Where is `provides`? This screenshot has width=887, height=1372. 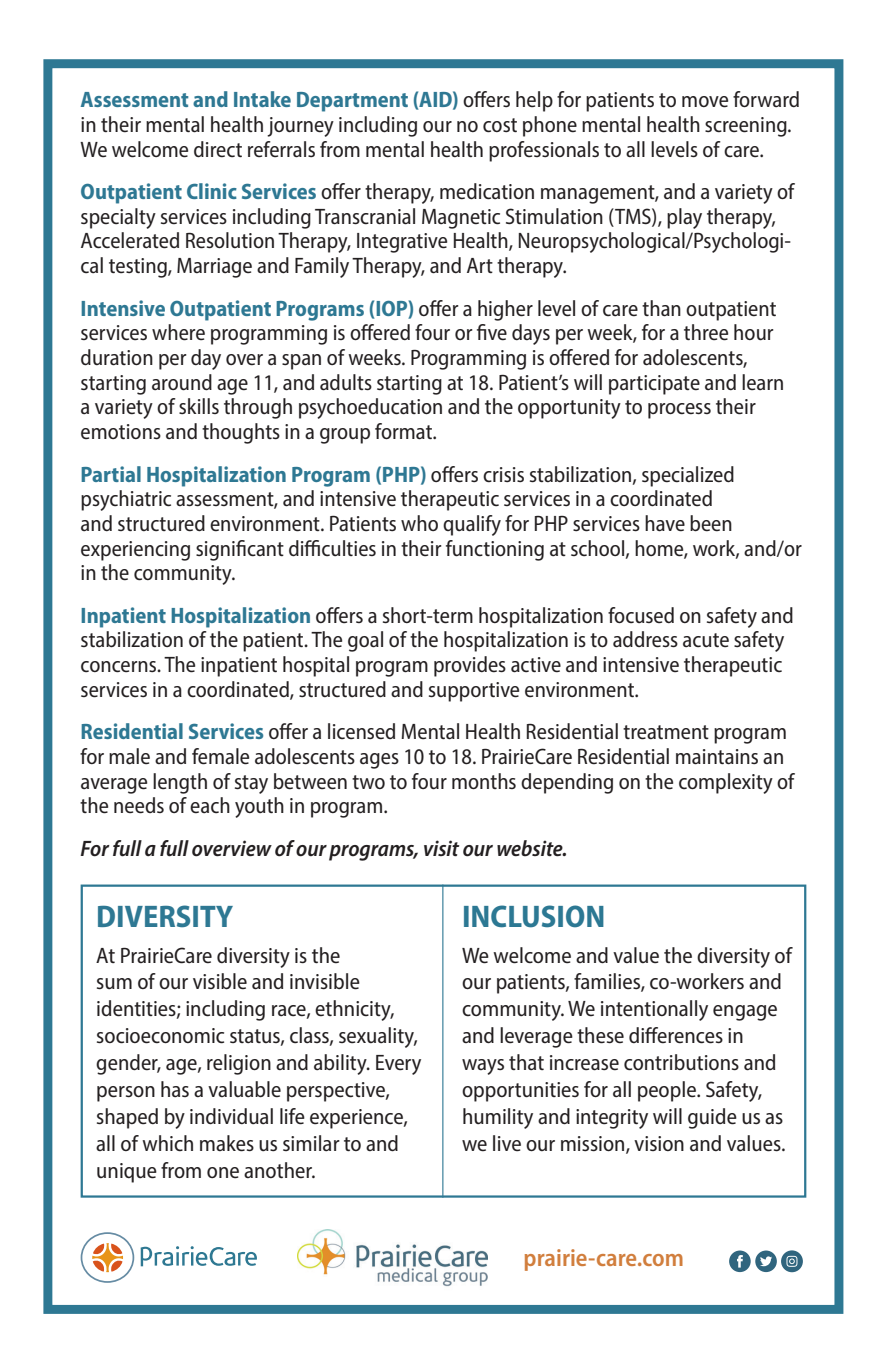
provides is located at coordinates (470, 666).
